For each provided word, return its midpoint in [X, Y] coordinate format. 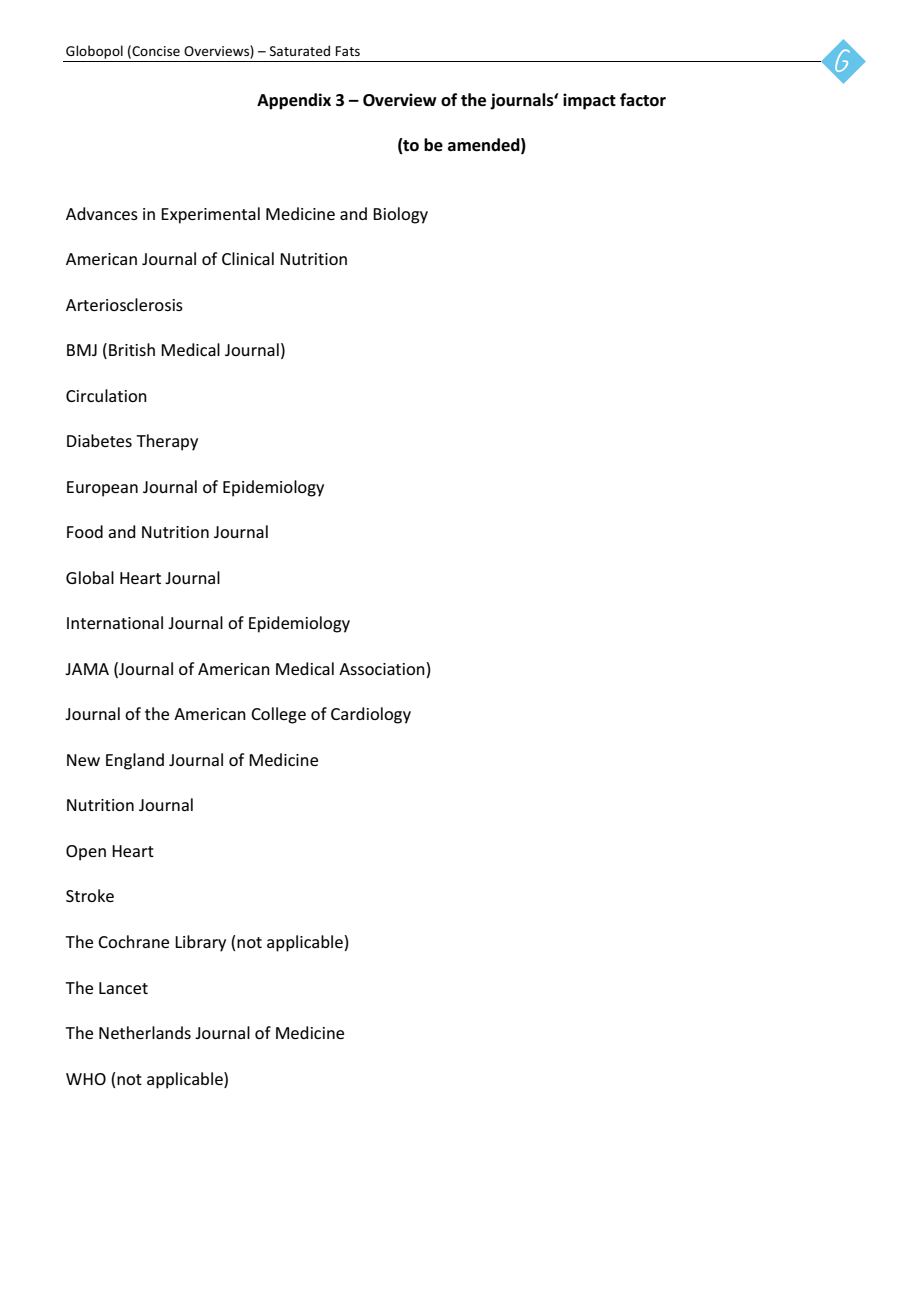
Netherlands [145, 1032]
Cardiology [371, 715]
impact [589, 101]
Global [90, 577]
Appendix [294, 101]
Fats [348, 51]
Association [383, 668]
